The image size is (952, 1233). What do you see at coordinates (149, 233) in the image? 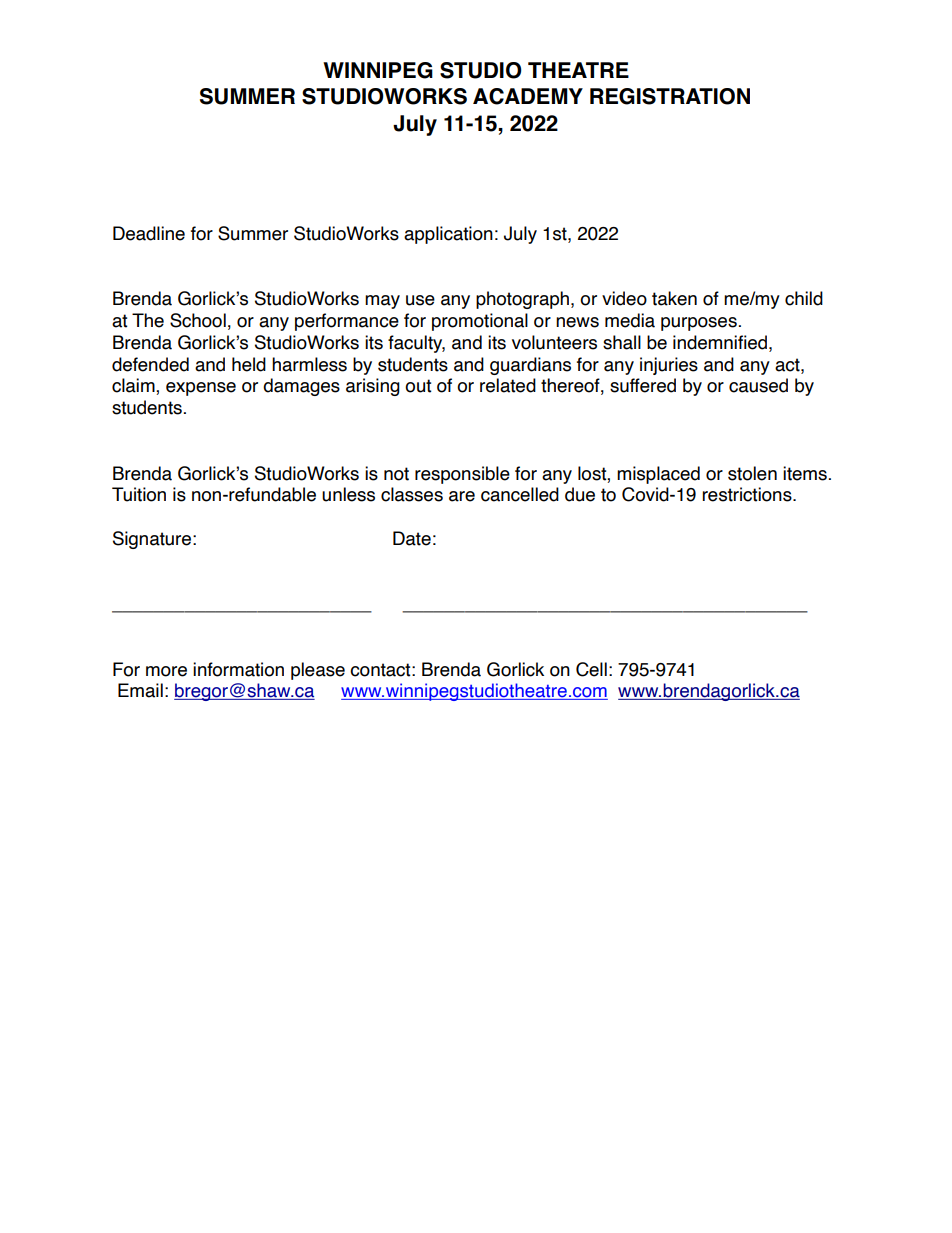
I see `Deadline` at bounding box center [149, 233].
